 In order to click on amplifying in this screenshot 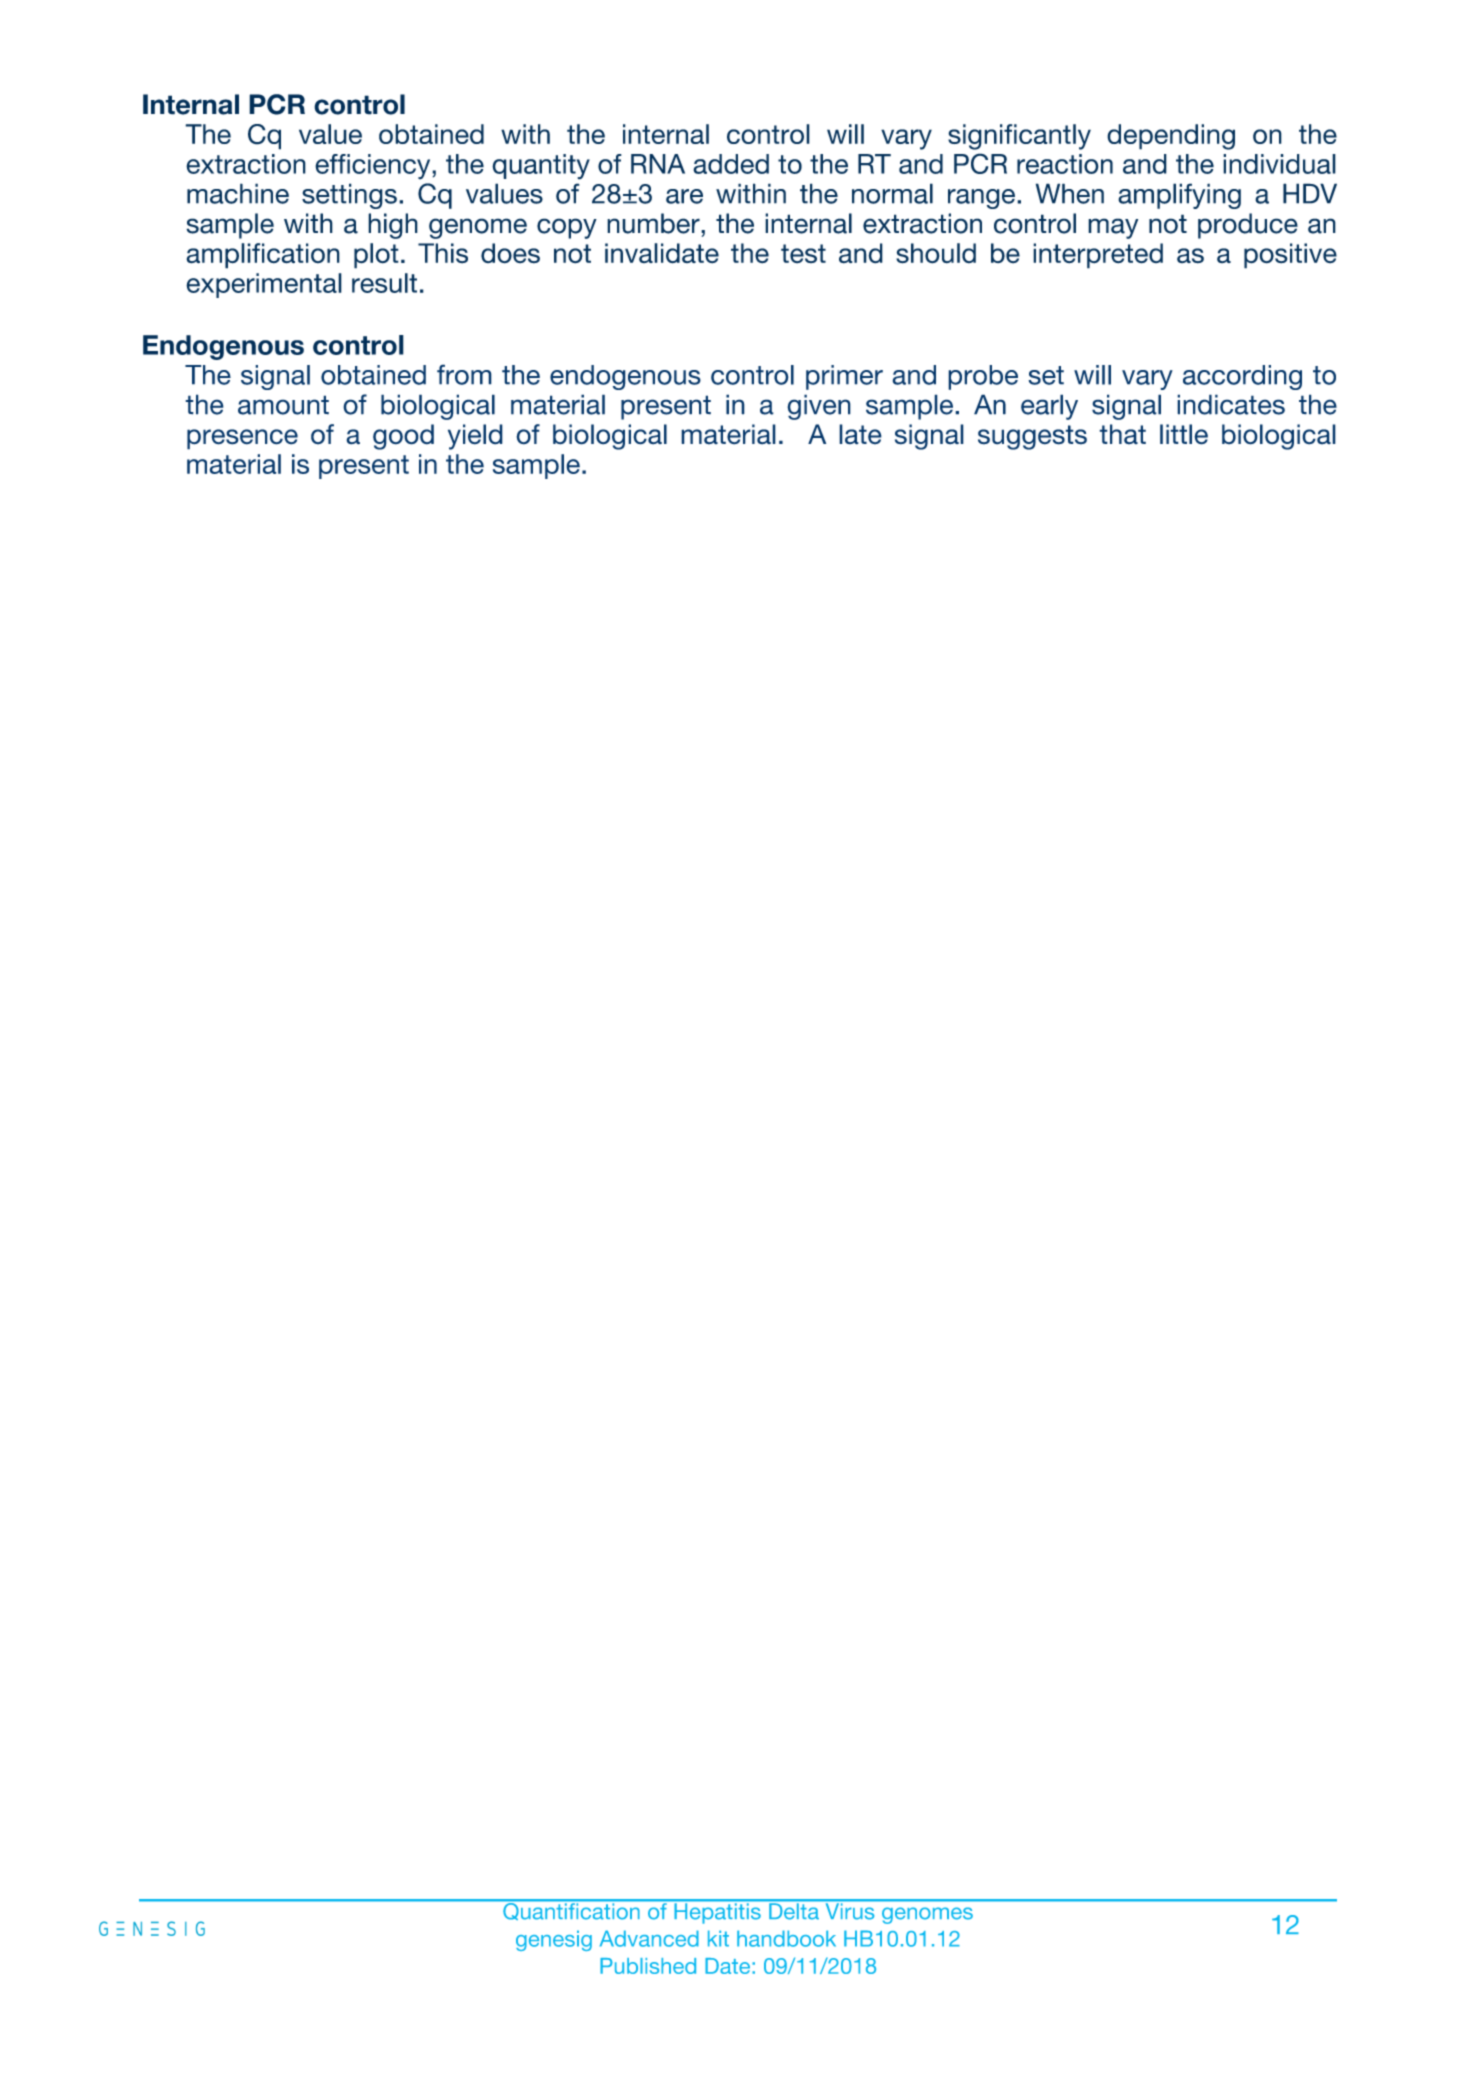, I will do `click(1179, 196)`.
